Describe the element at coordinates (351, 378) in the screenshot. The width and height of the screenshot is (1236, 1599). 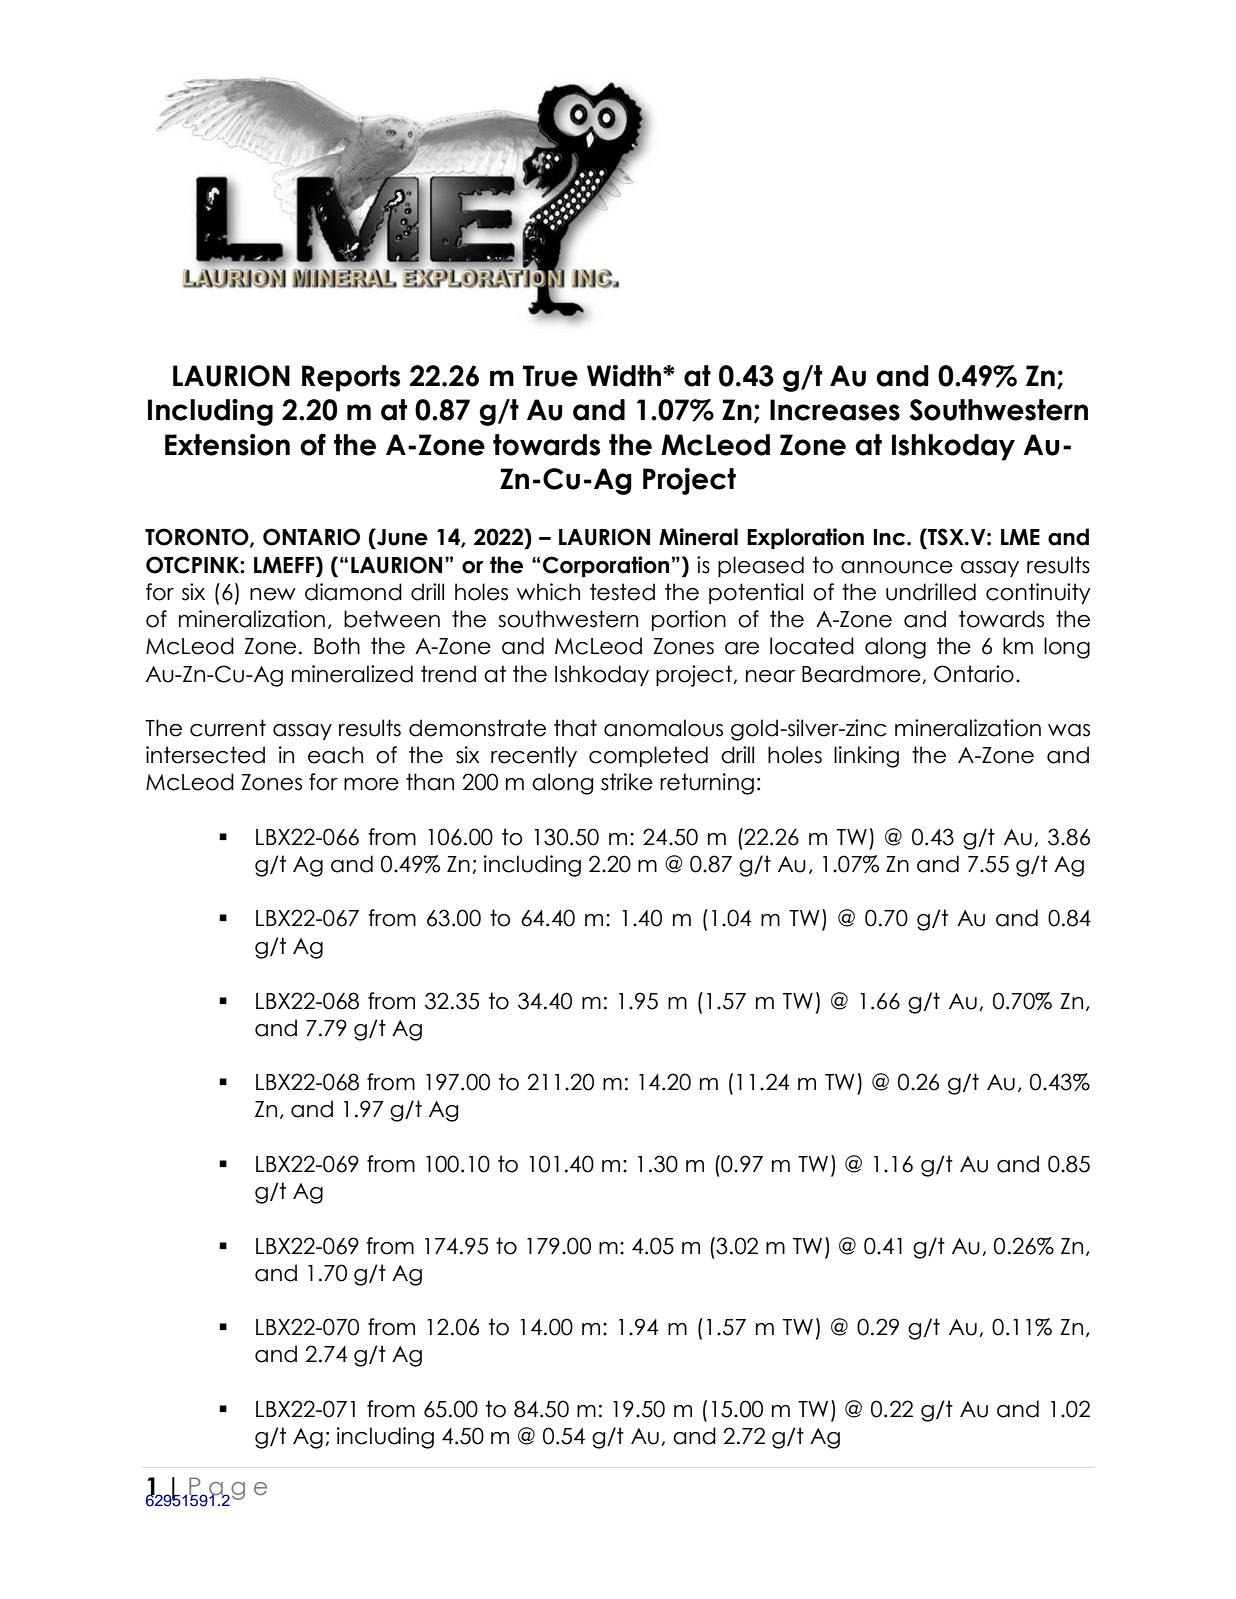
I see `Reports` at that location.
